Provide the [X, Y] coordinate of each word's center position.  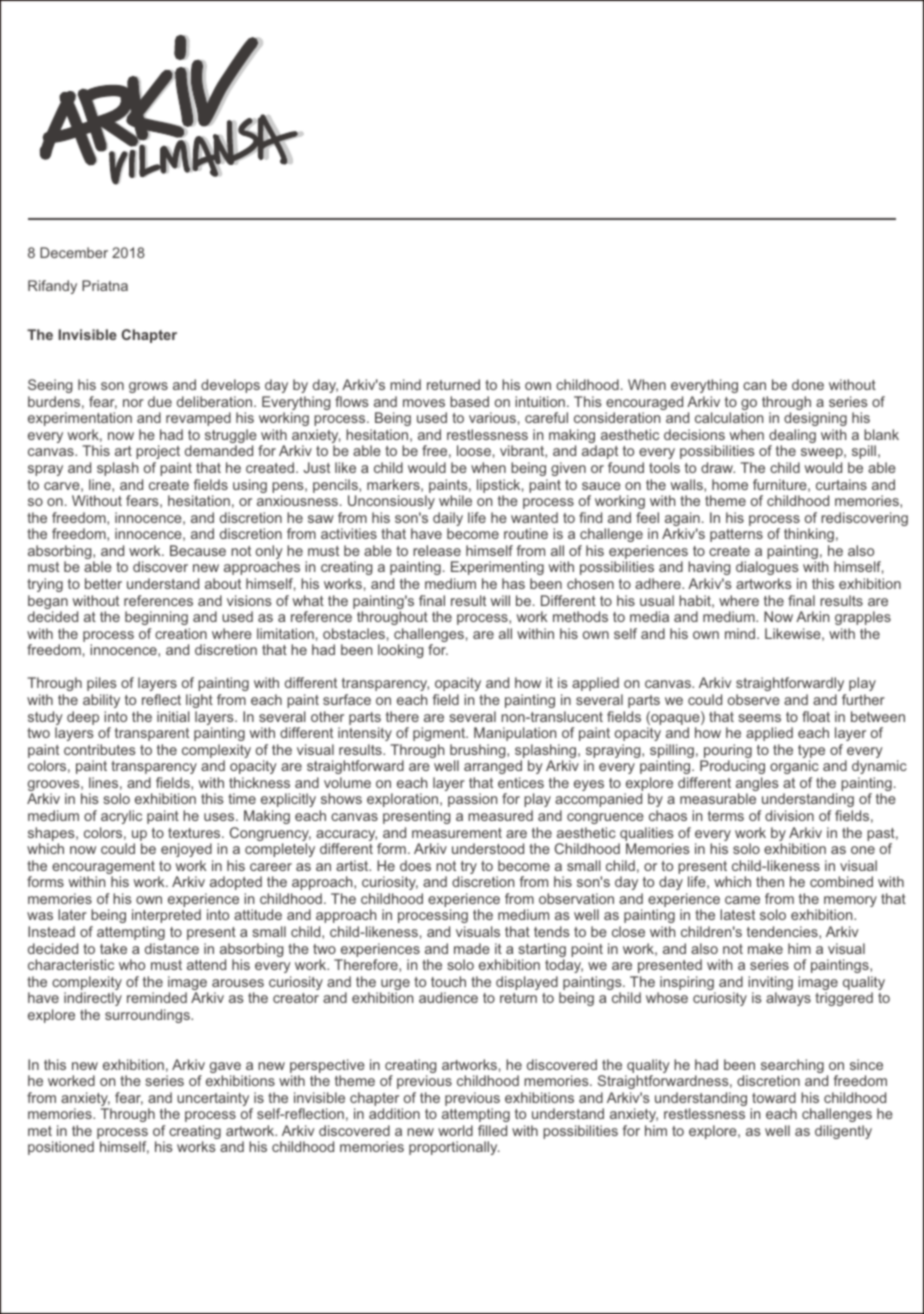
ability [101, 701]
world [455, 1130]
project [158, 452]
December [74, 252]
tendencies [783, 932]
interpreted [166, 916]
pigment [440, 734]
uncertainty [214, 1100]
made [472, 948]
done [808, 384]
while [455, 500]
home [730, 484]
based [469, 401]
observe [754, 699]
